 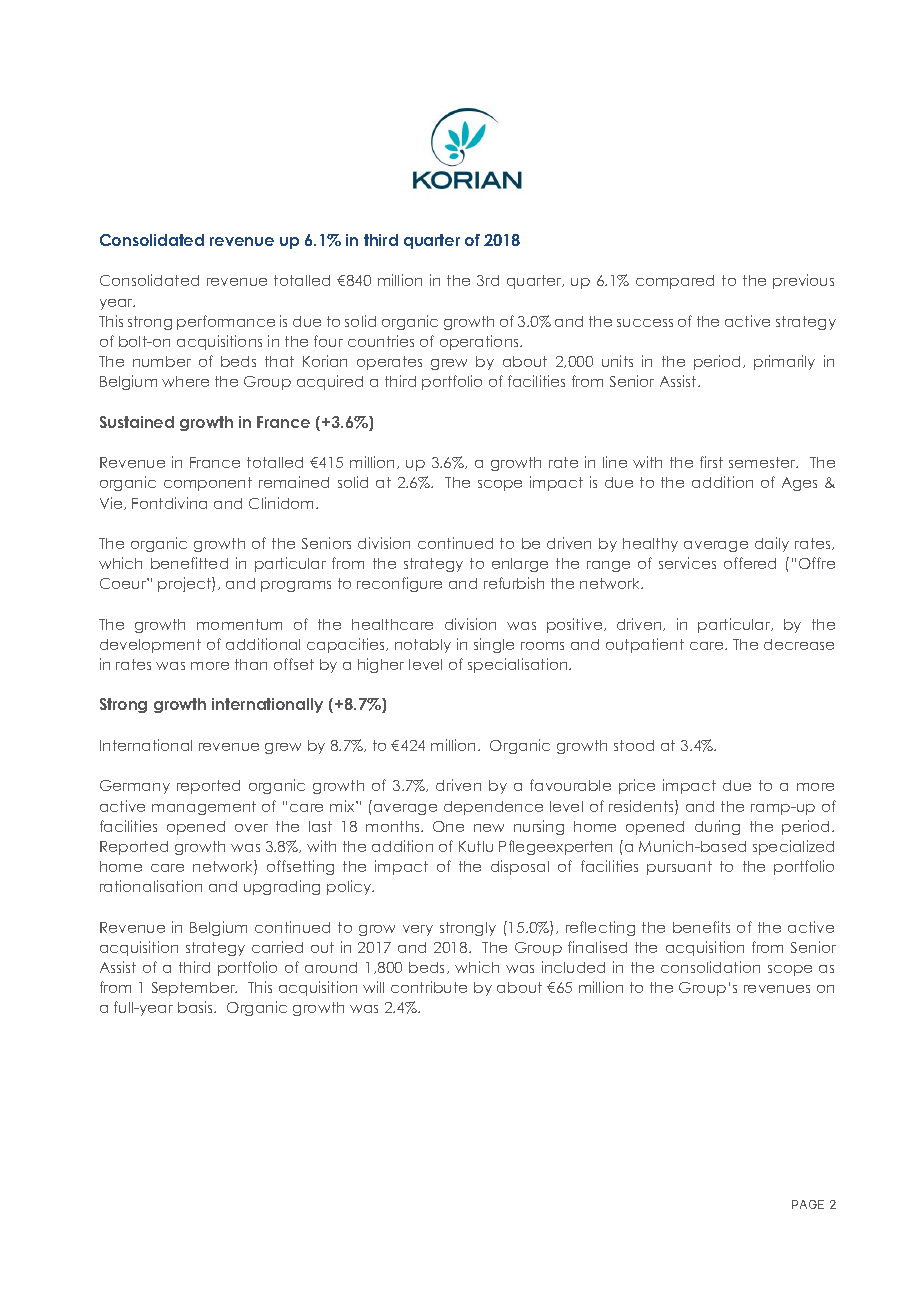 What do you see at coordinates (226, 322) in the screenshot?
I see `performance` at bounding box center [226, 322].
